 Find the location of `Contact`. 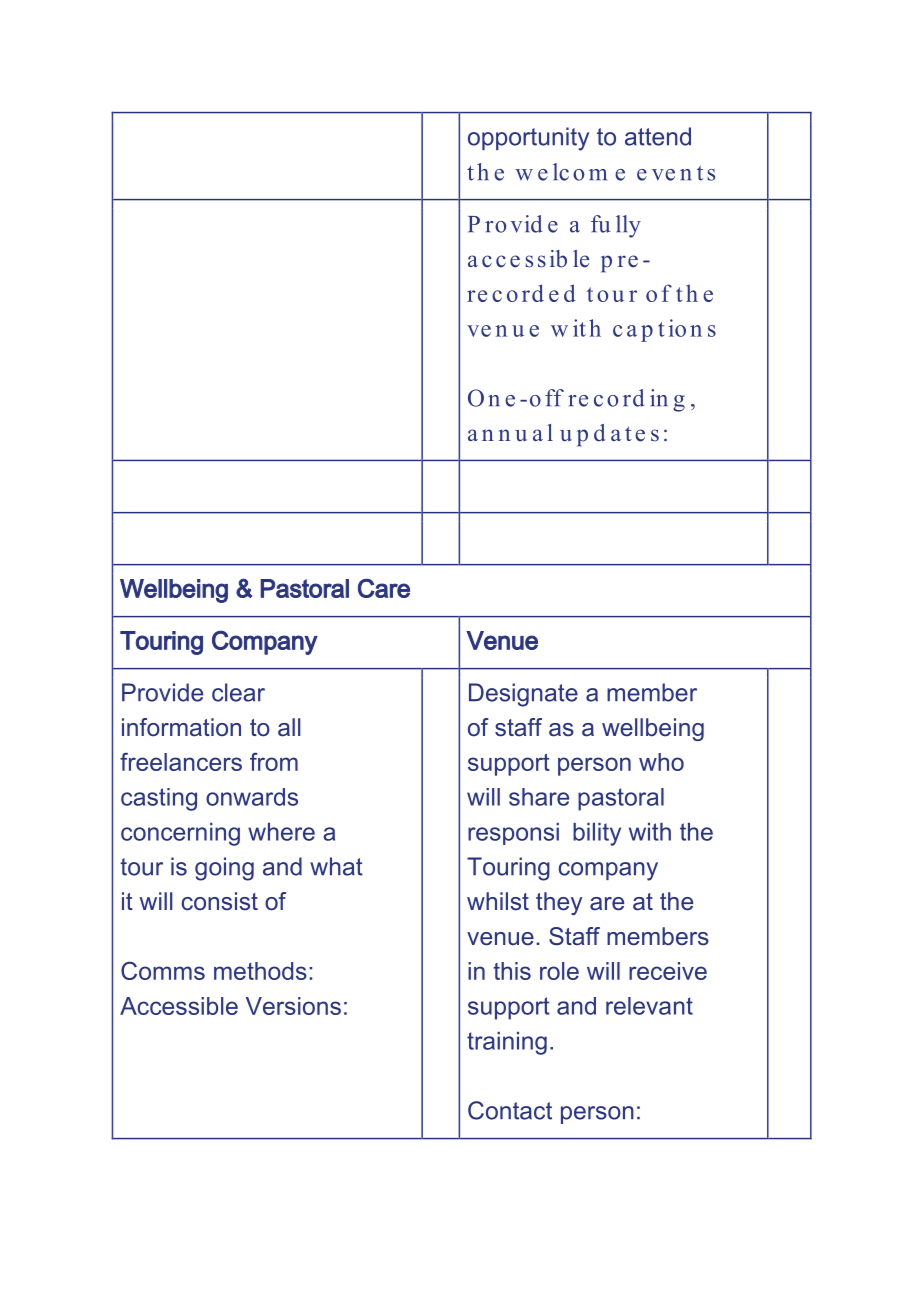

Contact is located at coordinates (510, 1110).
